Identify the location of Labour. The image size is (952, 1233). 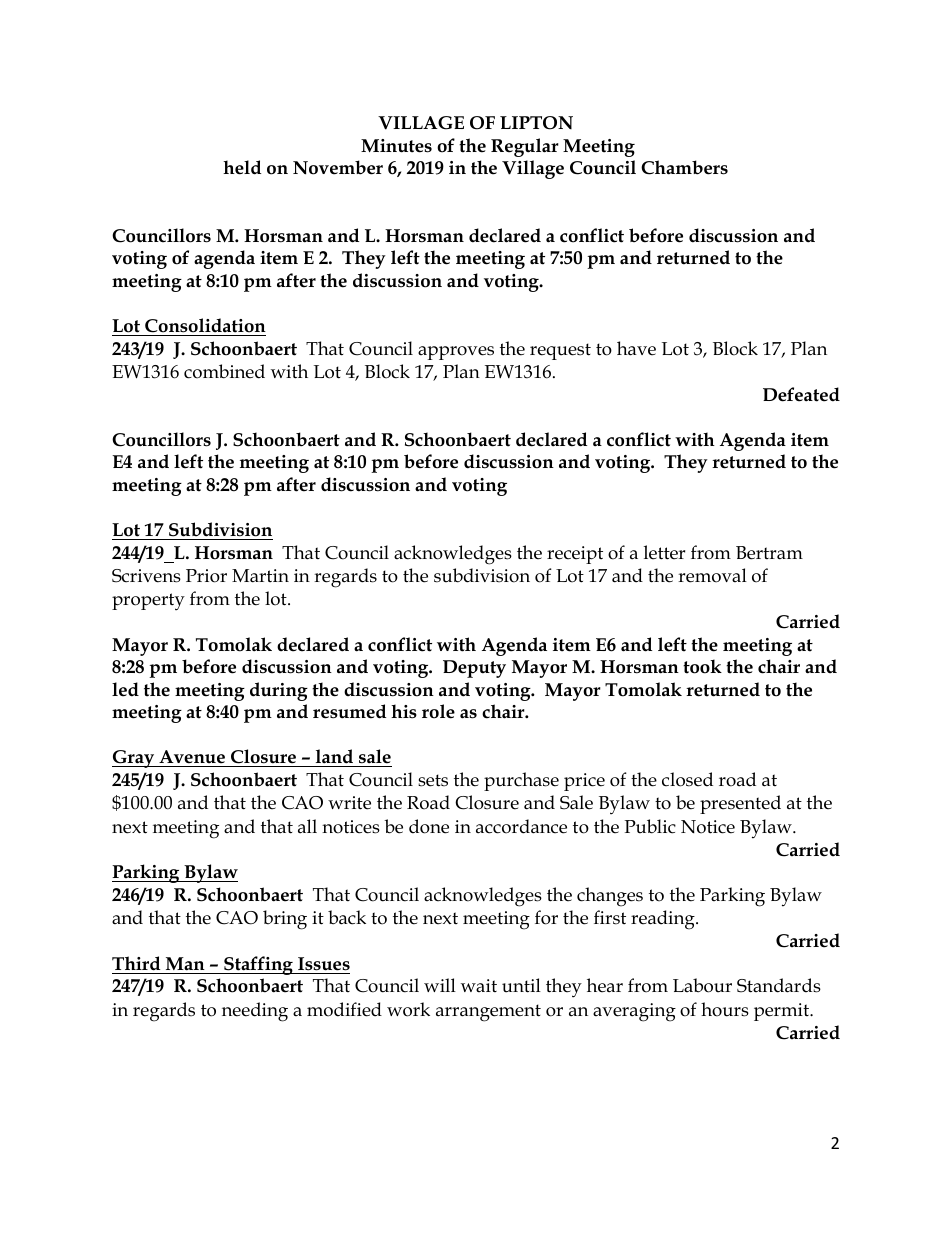
(702, 985).
